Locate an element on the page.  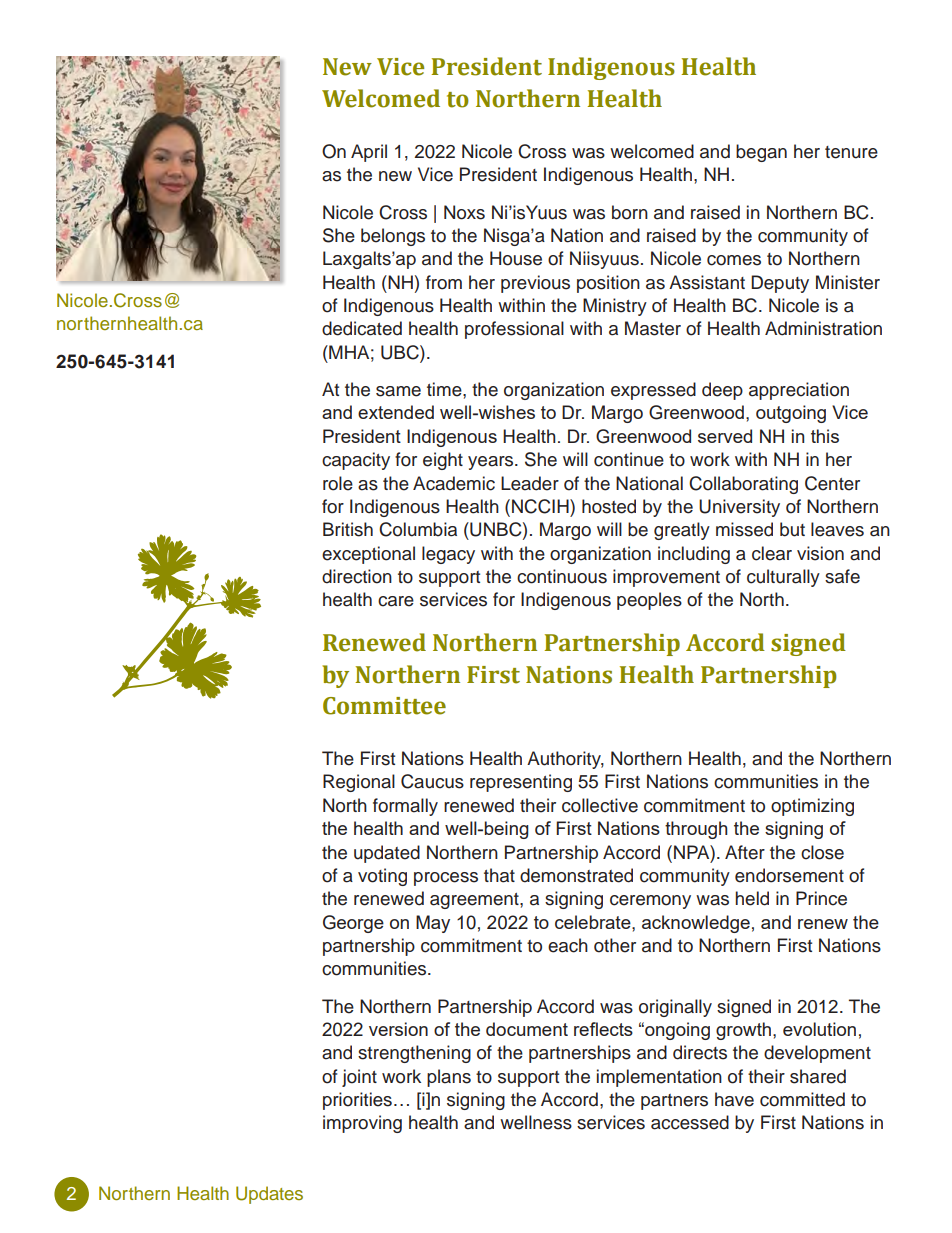
April is located at coordinates (369, 153).
